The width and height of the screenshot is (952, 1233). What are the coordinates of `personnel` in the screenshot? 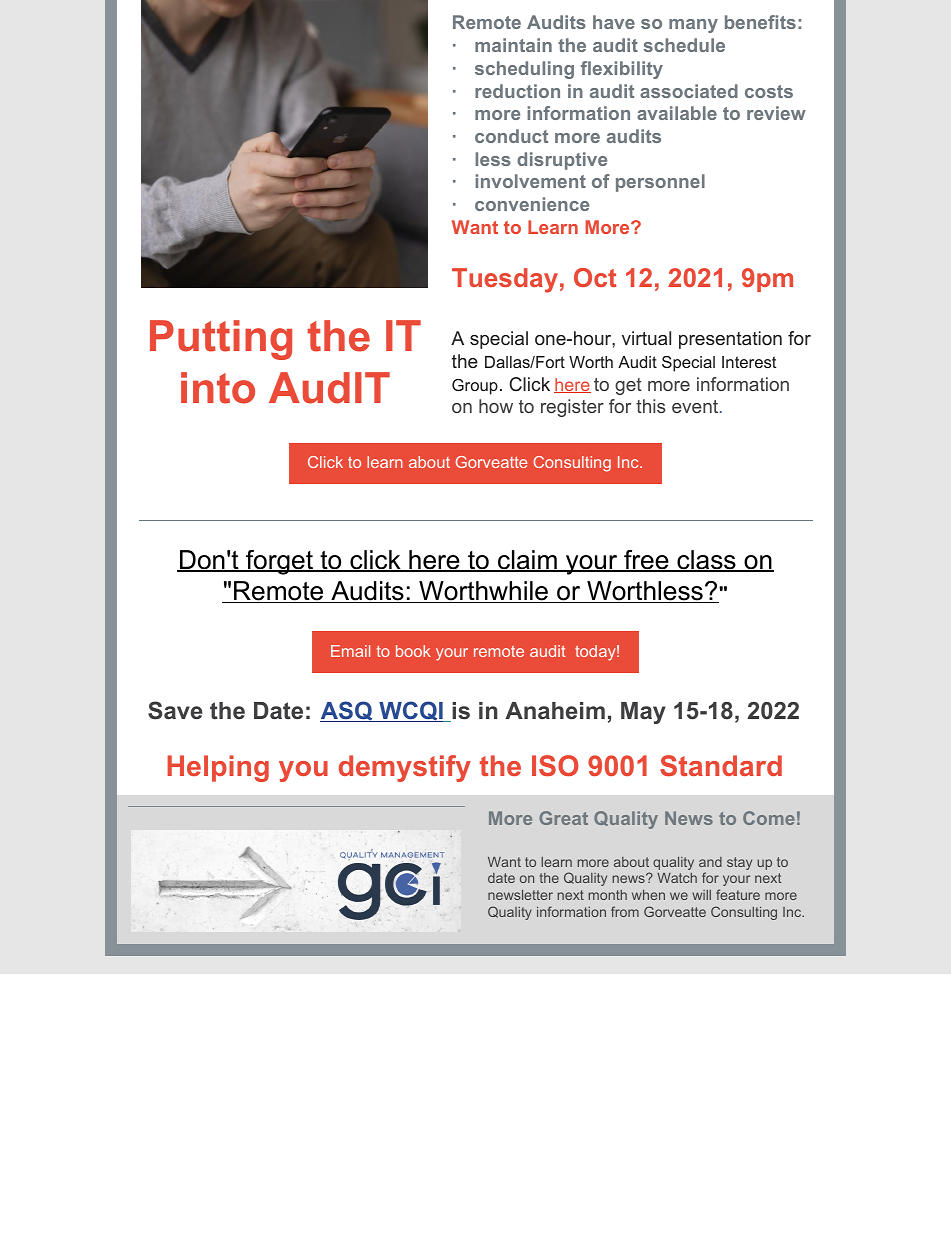 It's located at (660, 183).
